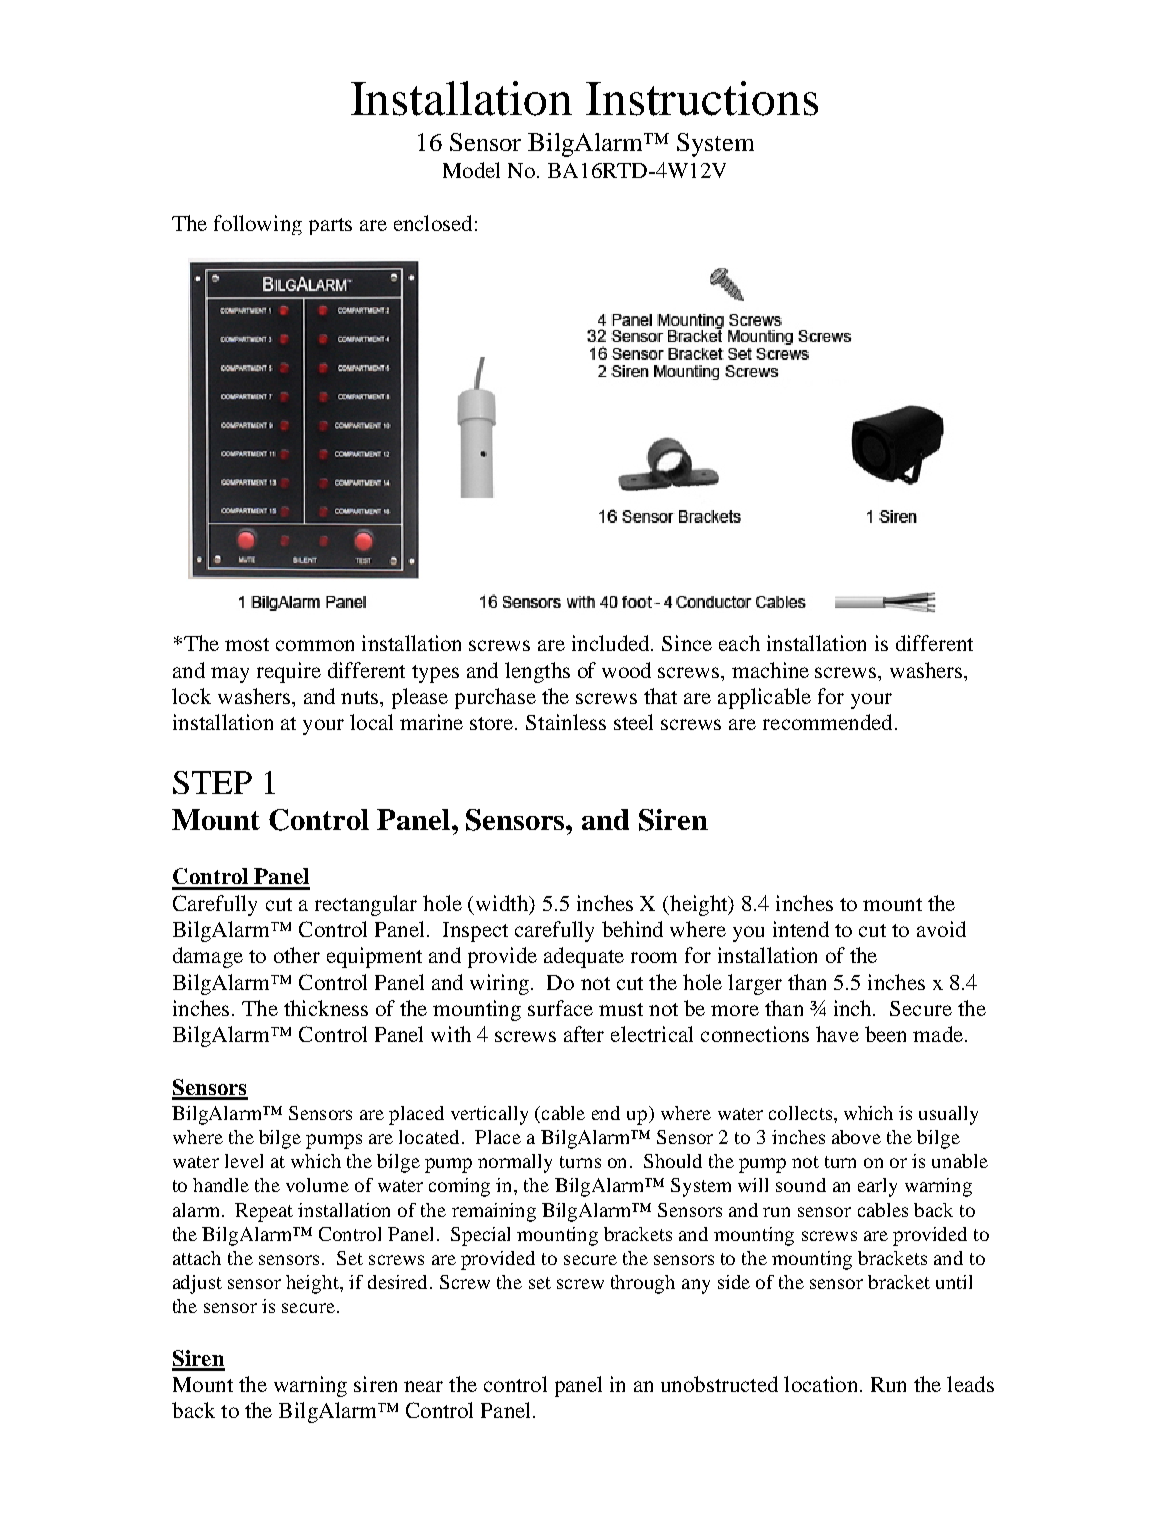 Image resolution: width=1170 pixels, height=1514 pixels. I want to click on following, so click(258, 225).
